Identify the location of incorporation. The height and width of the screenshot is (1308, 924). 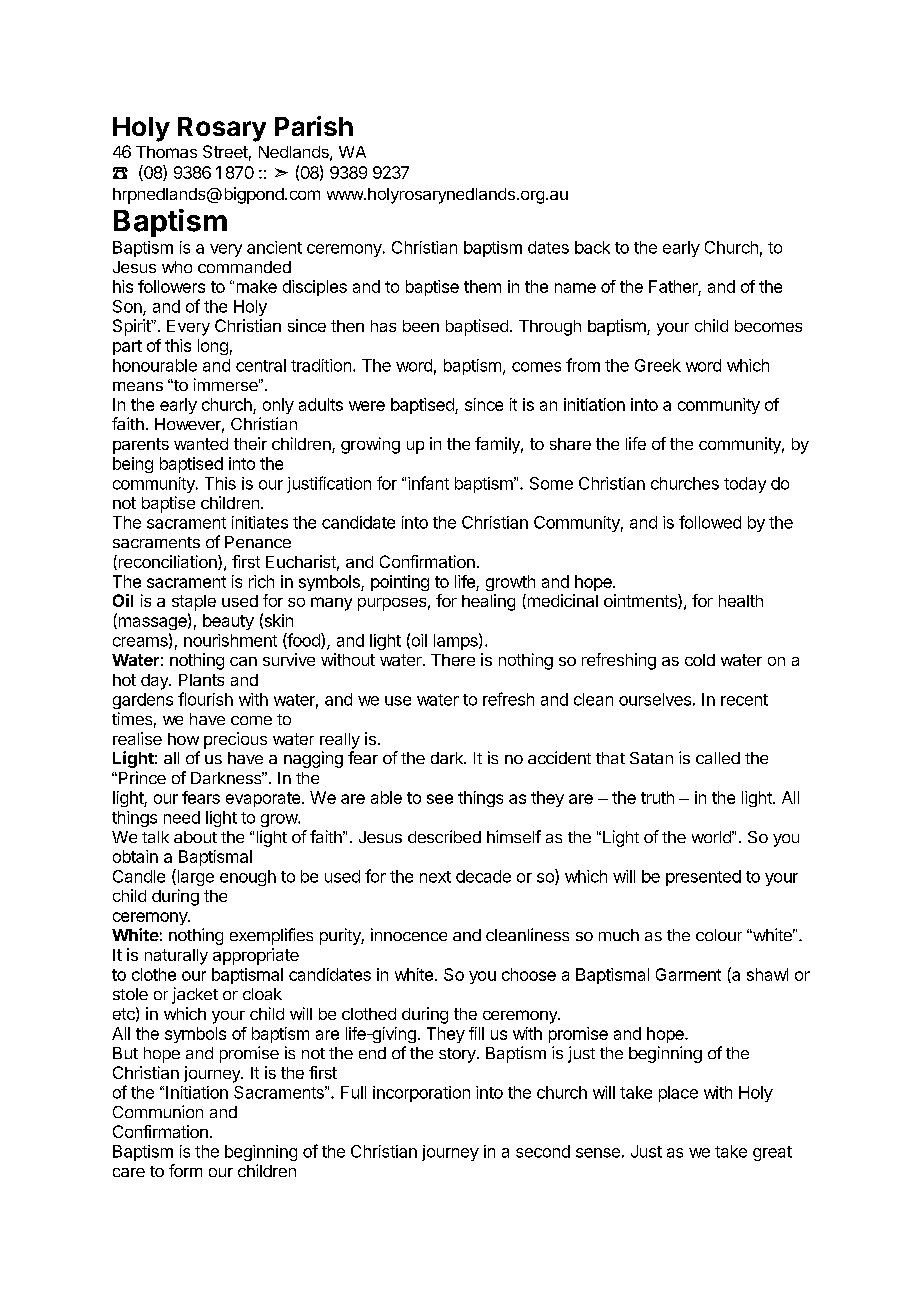
(421, 1094).
